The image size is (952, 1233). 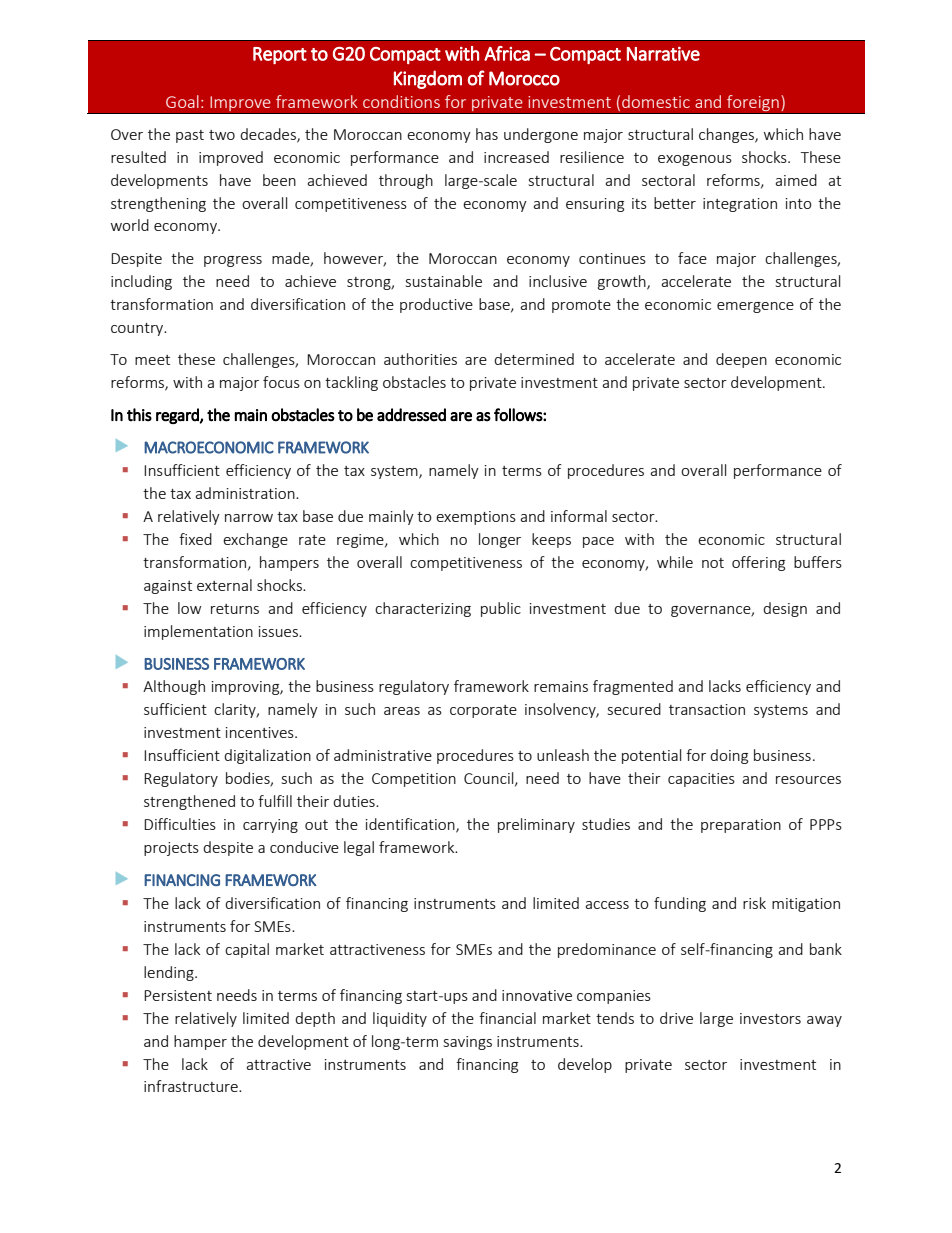 I want to click on offering, so click(x=758, y=563).
